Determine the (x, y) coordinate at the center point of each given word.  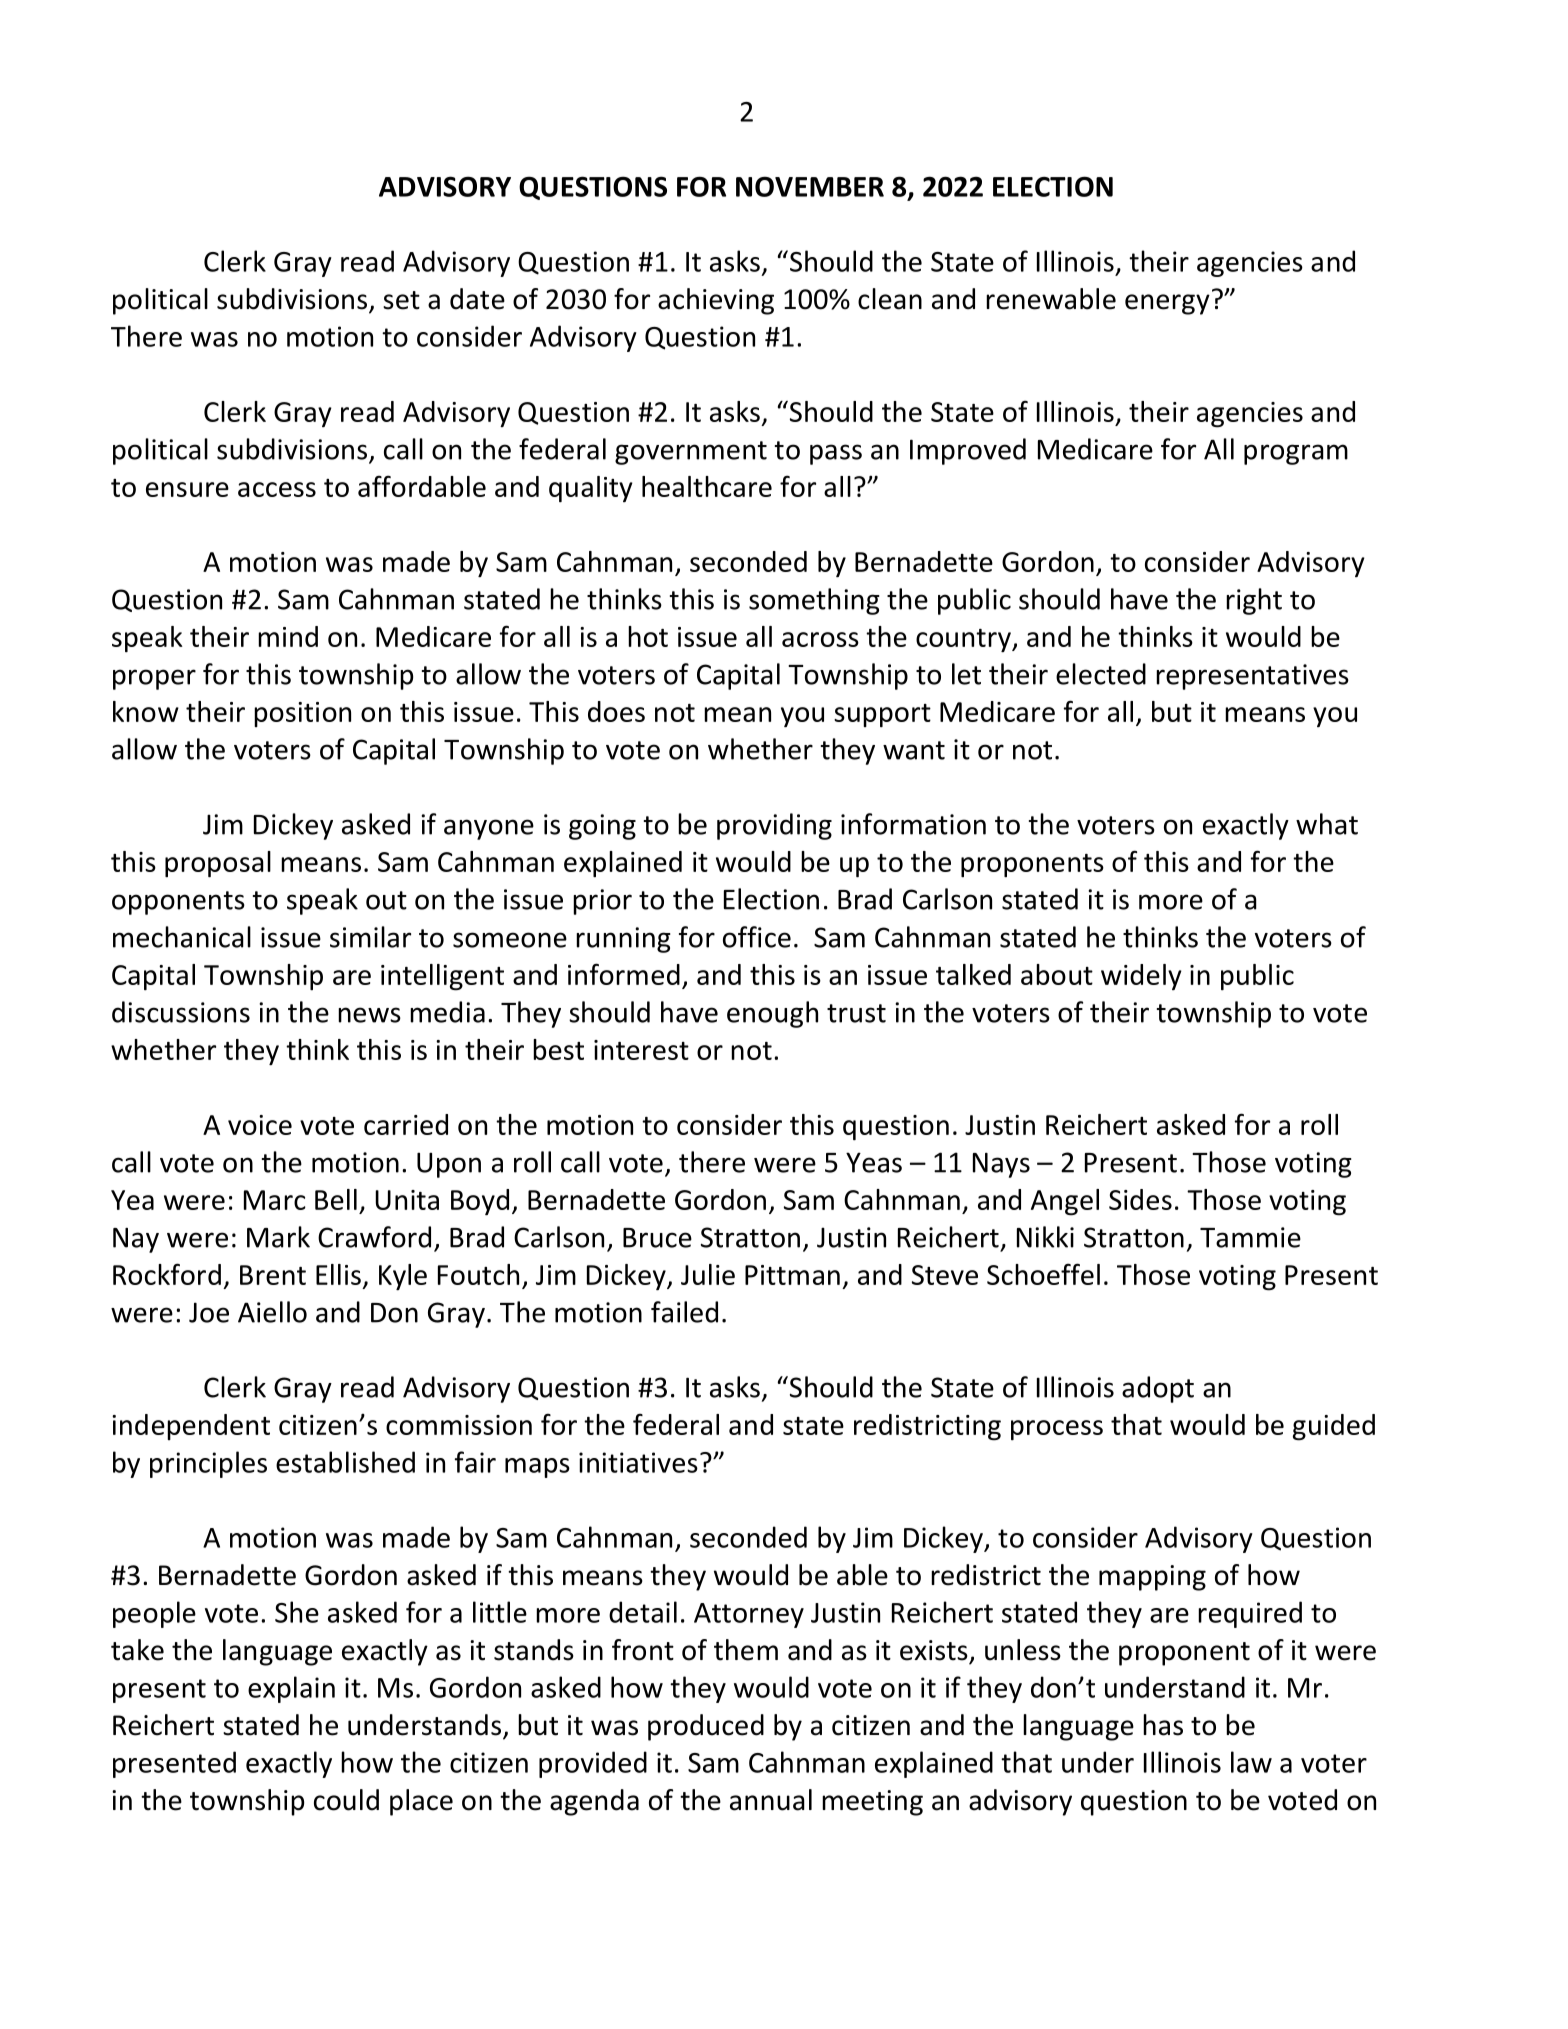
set (401, 300)
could (346, 1800)
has (1163, 1725)
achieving (716, 301)
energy (1167, 304)
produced (706, 1727)
